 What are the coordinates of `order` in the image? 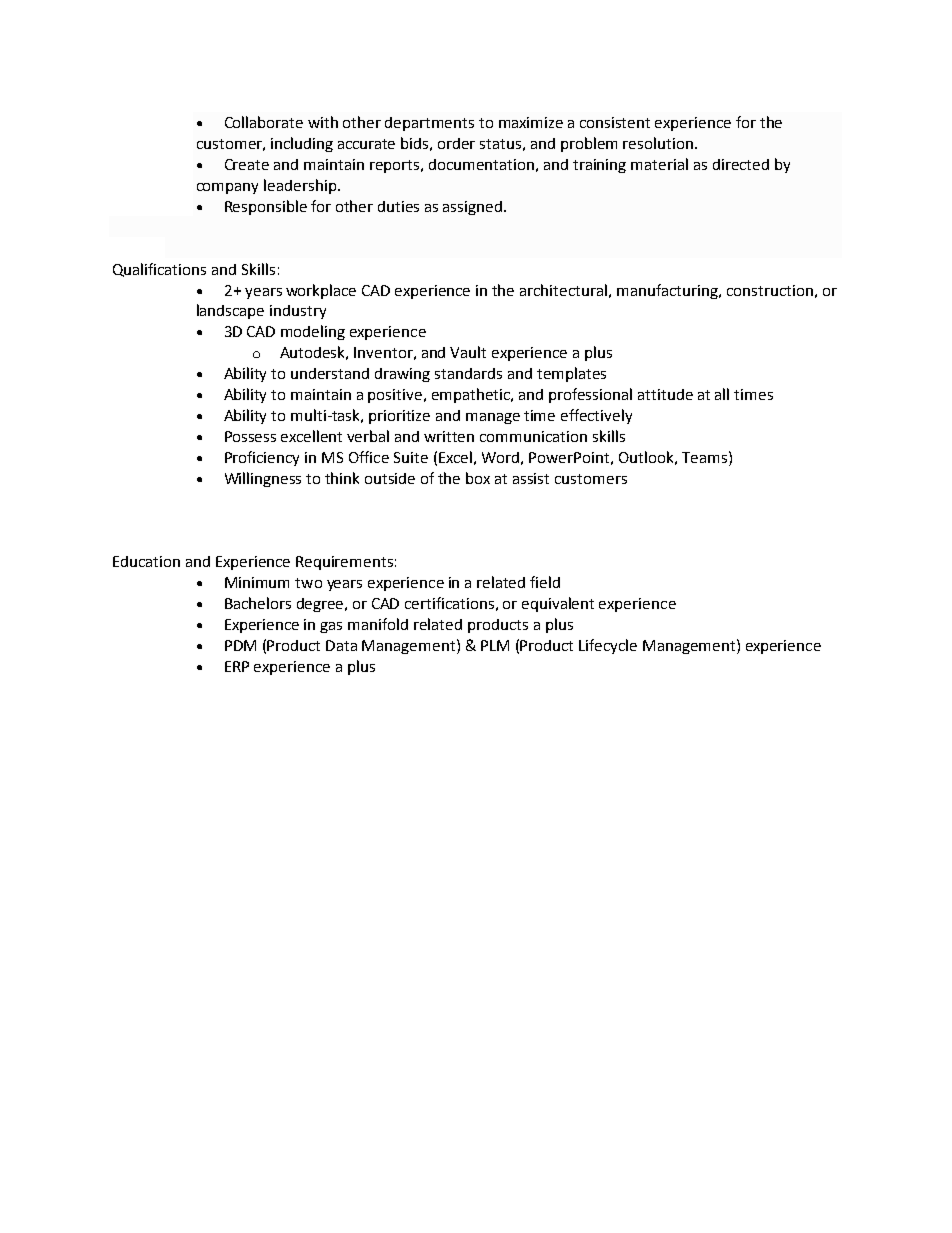 It's located at (456, 143).
